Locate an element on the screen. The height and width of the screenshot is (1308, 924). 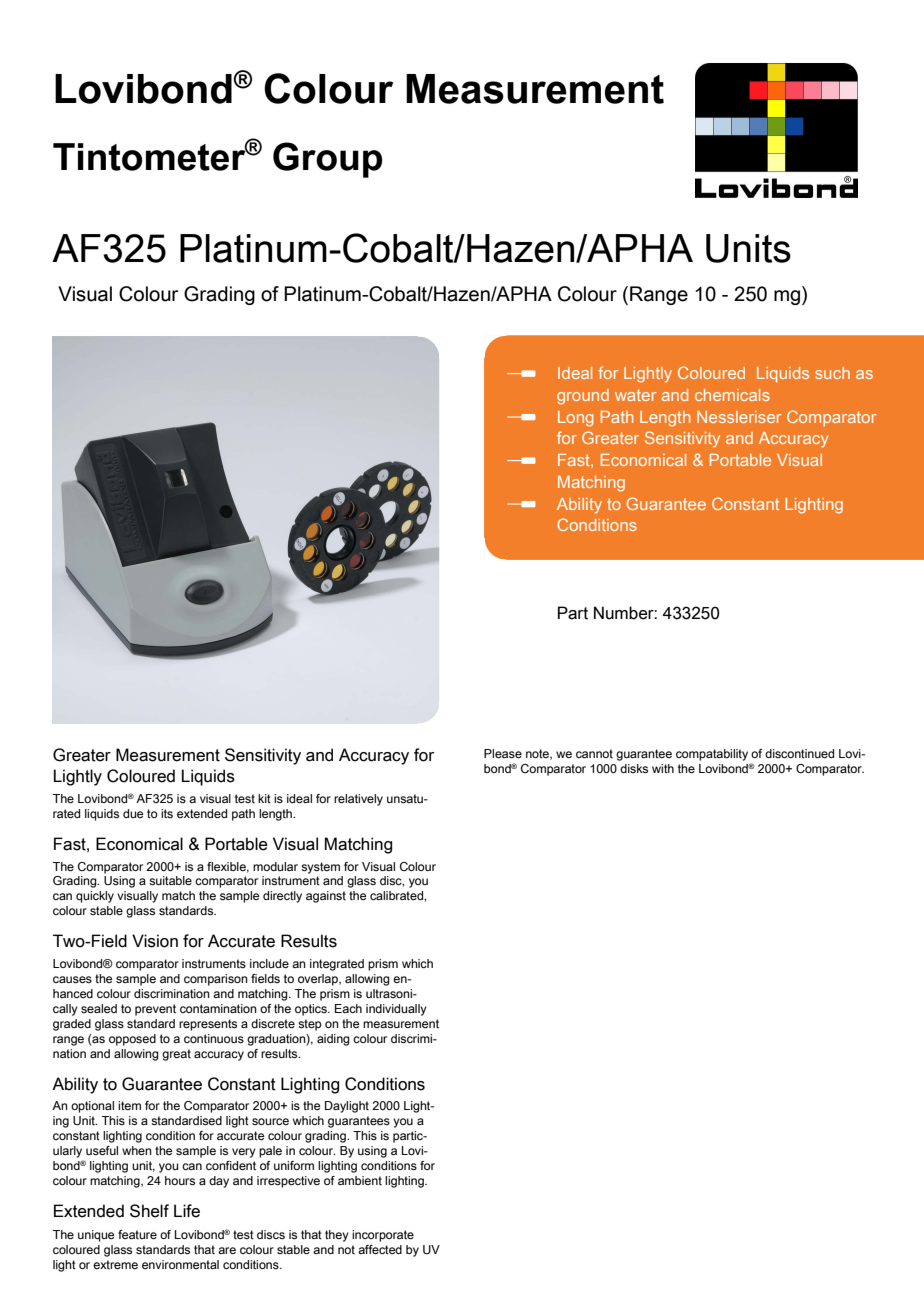
Group is located at coordinates (327, 160).
